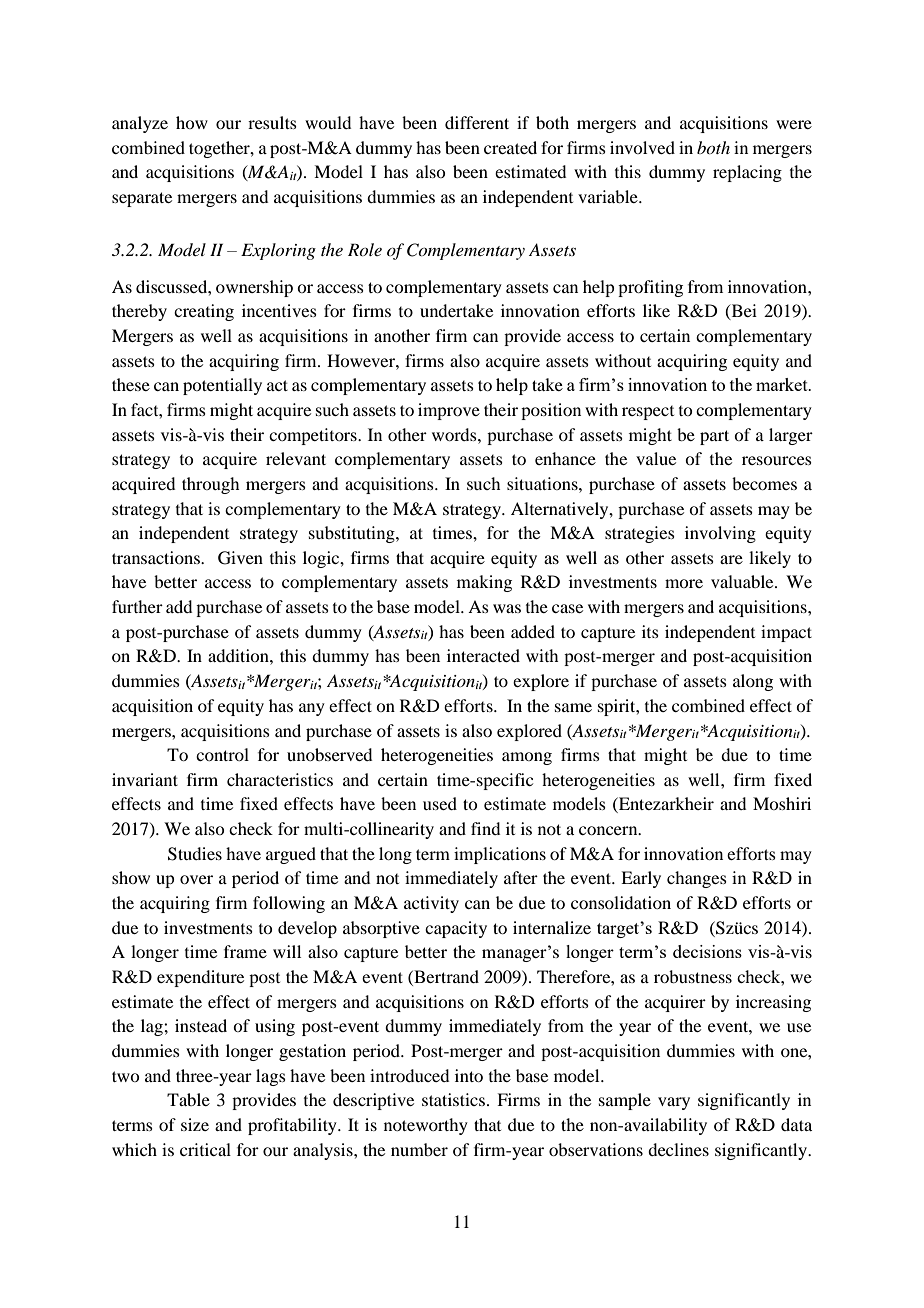  I want to click on replacing, so click(747, 173).
